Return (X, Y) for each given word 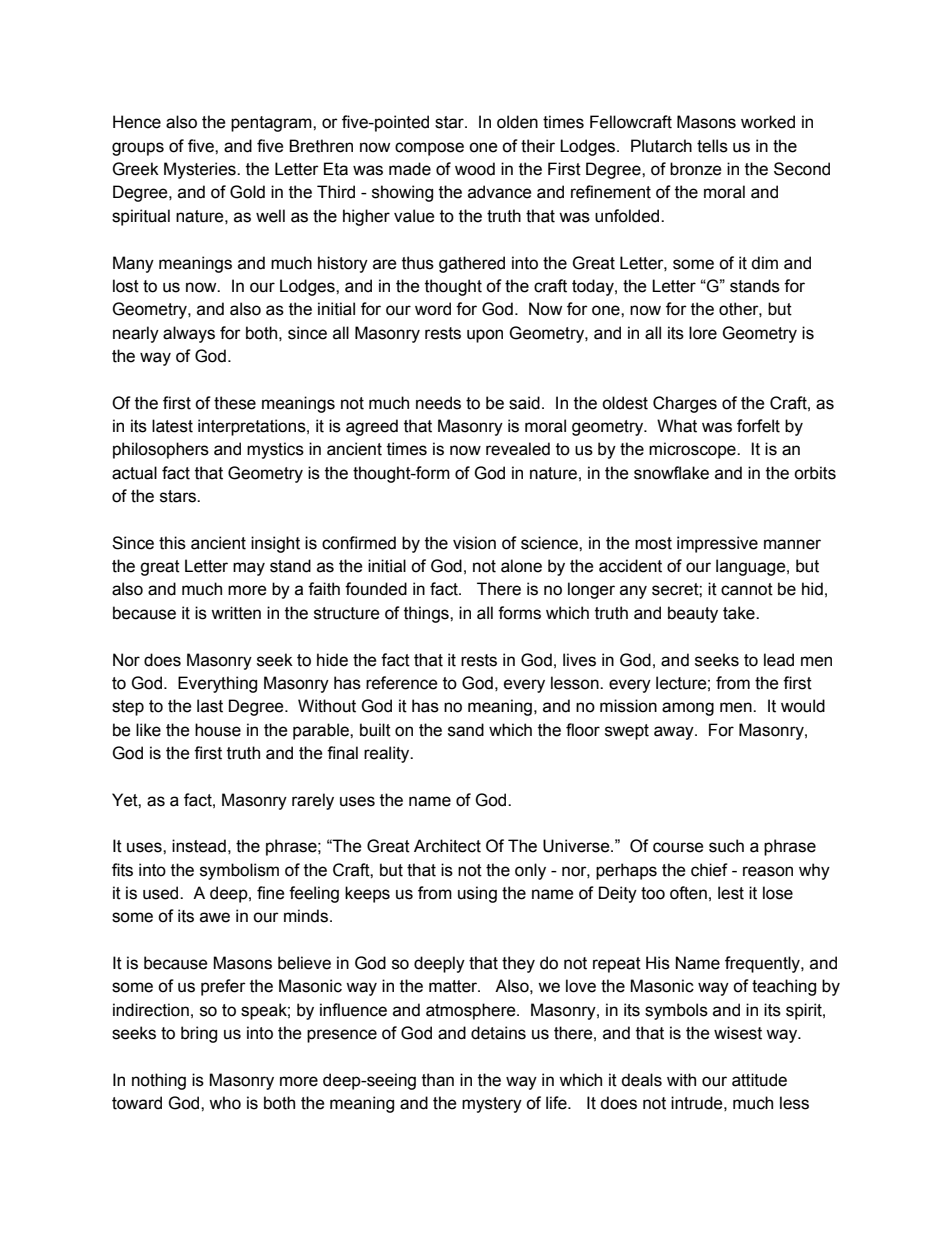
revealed (518, 449)
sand (466, 730)
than (438, 1080)
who (225, 1103)
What (677, 426)
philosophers (161, 450)
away (675, 733)
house (218, 730)
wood (475, 169)
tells (712, 146)
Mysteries (201, 170)
